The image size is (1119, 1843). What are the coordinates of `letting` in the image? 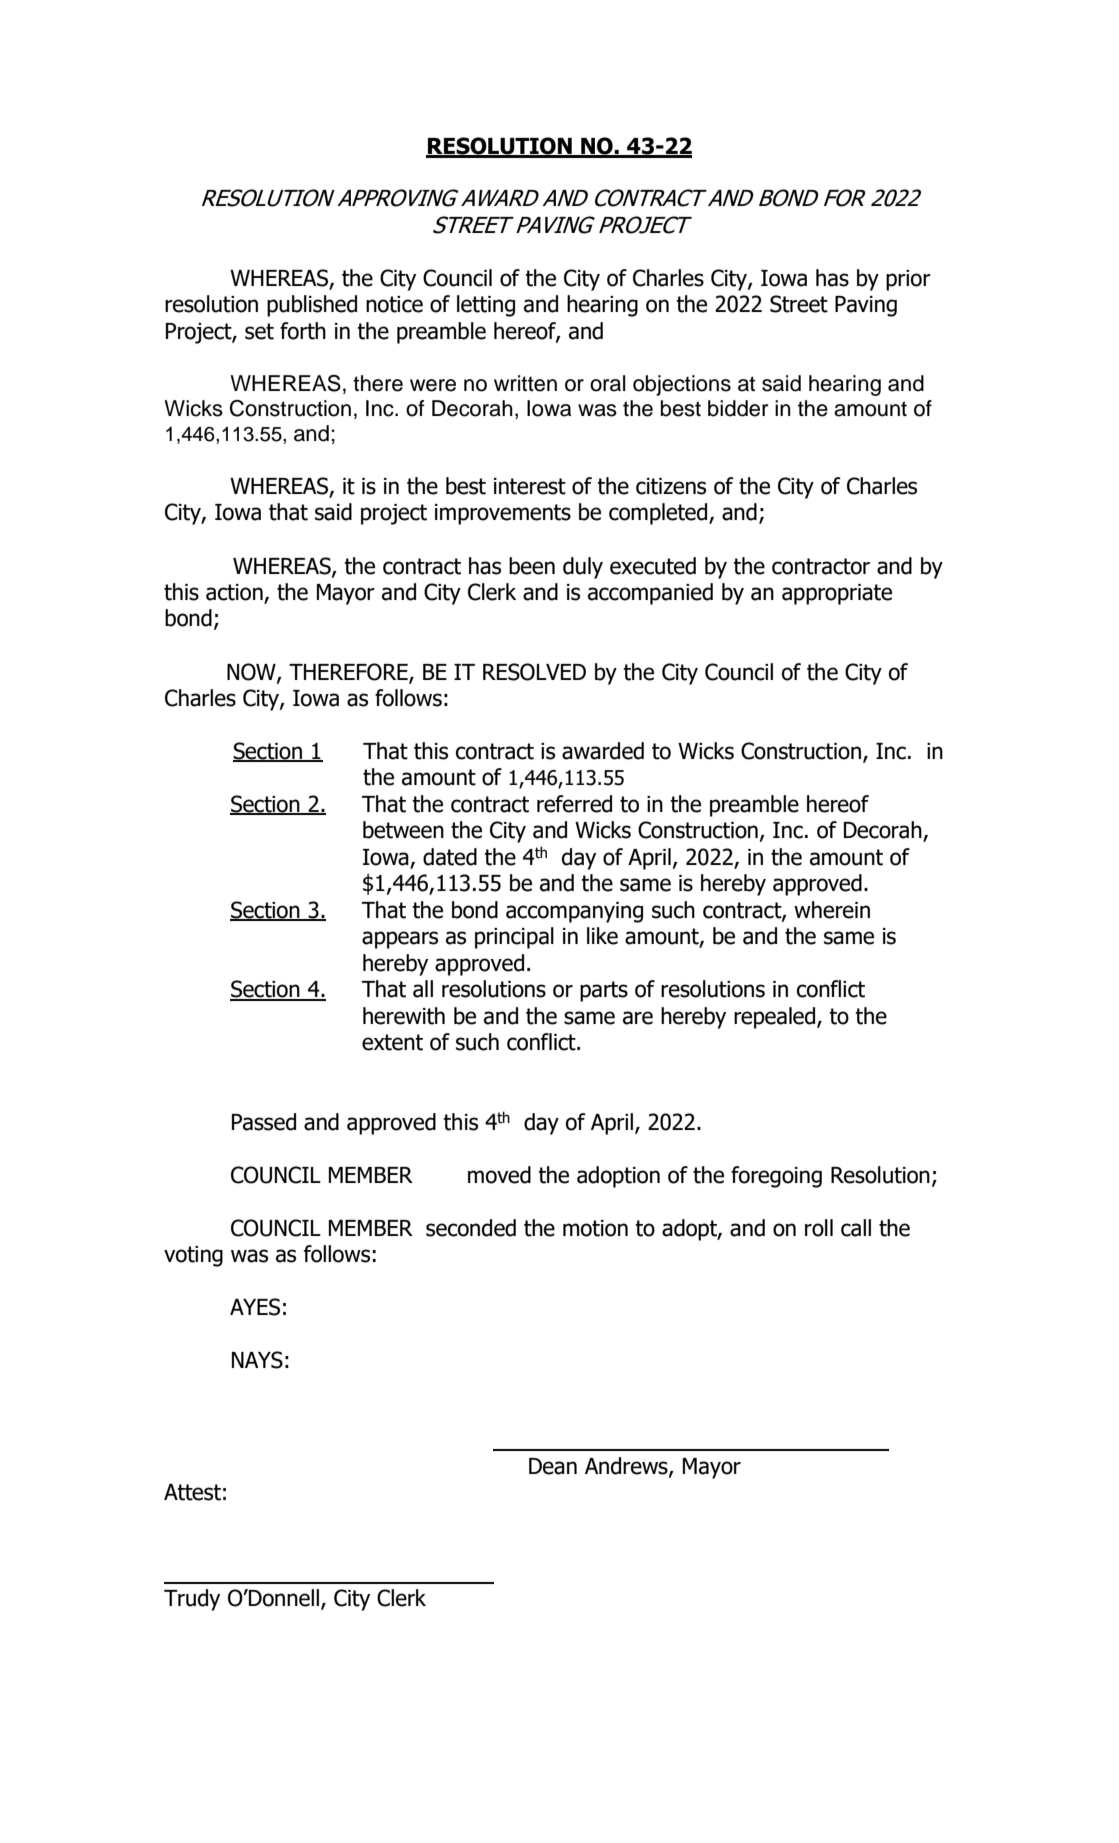 It's located at (486, 306).
